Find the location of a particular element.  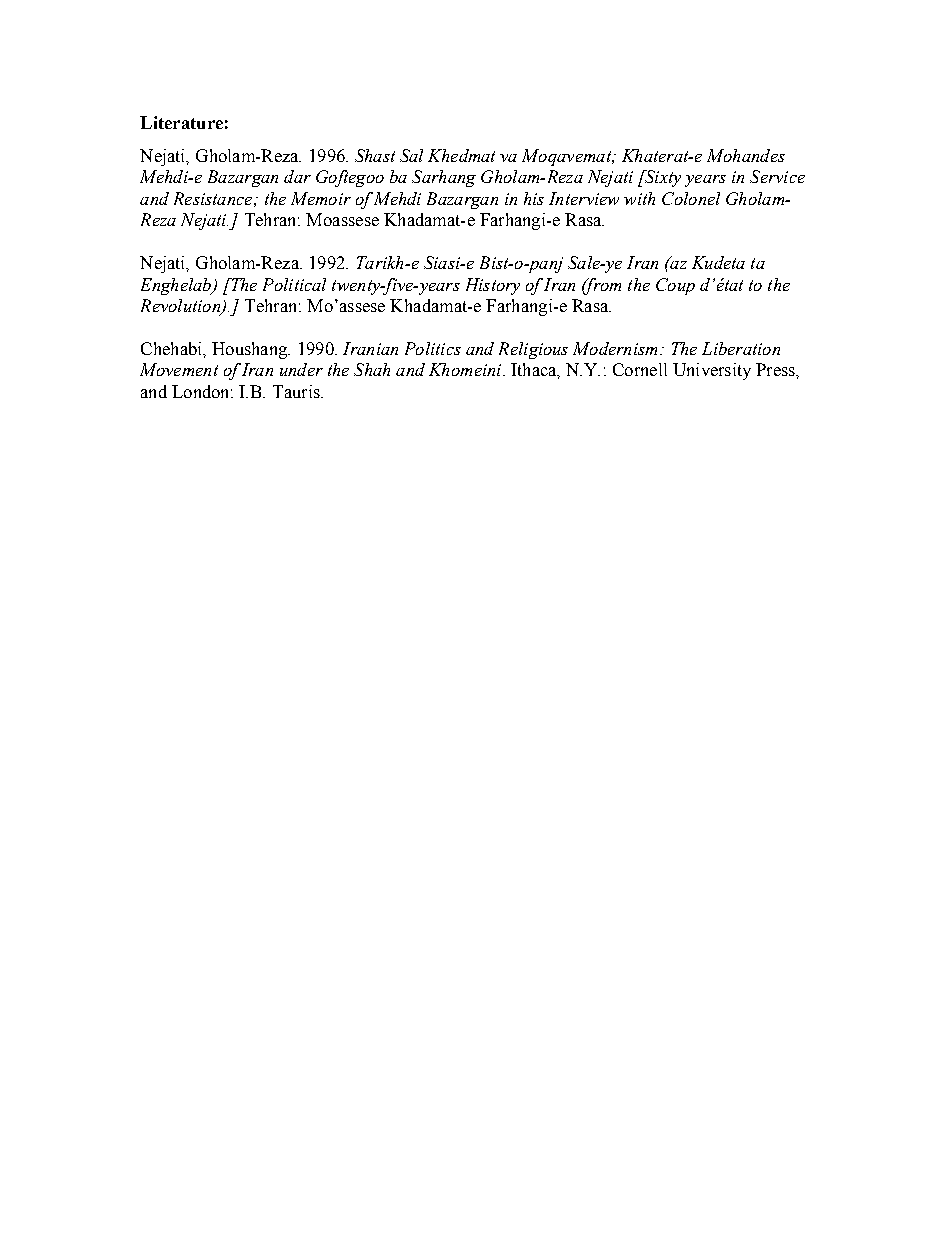

Tauris is located at coordinates (297, 391).
